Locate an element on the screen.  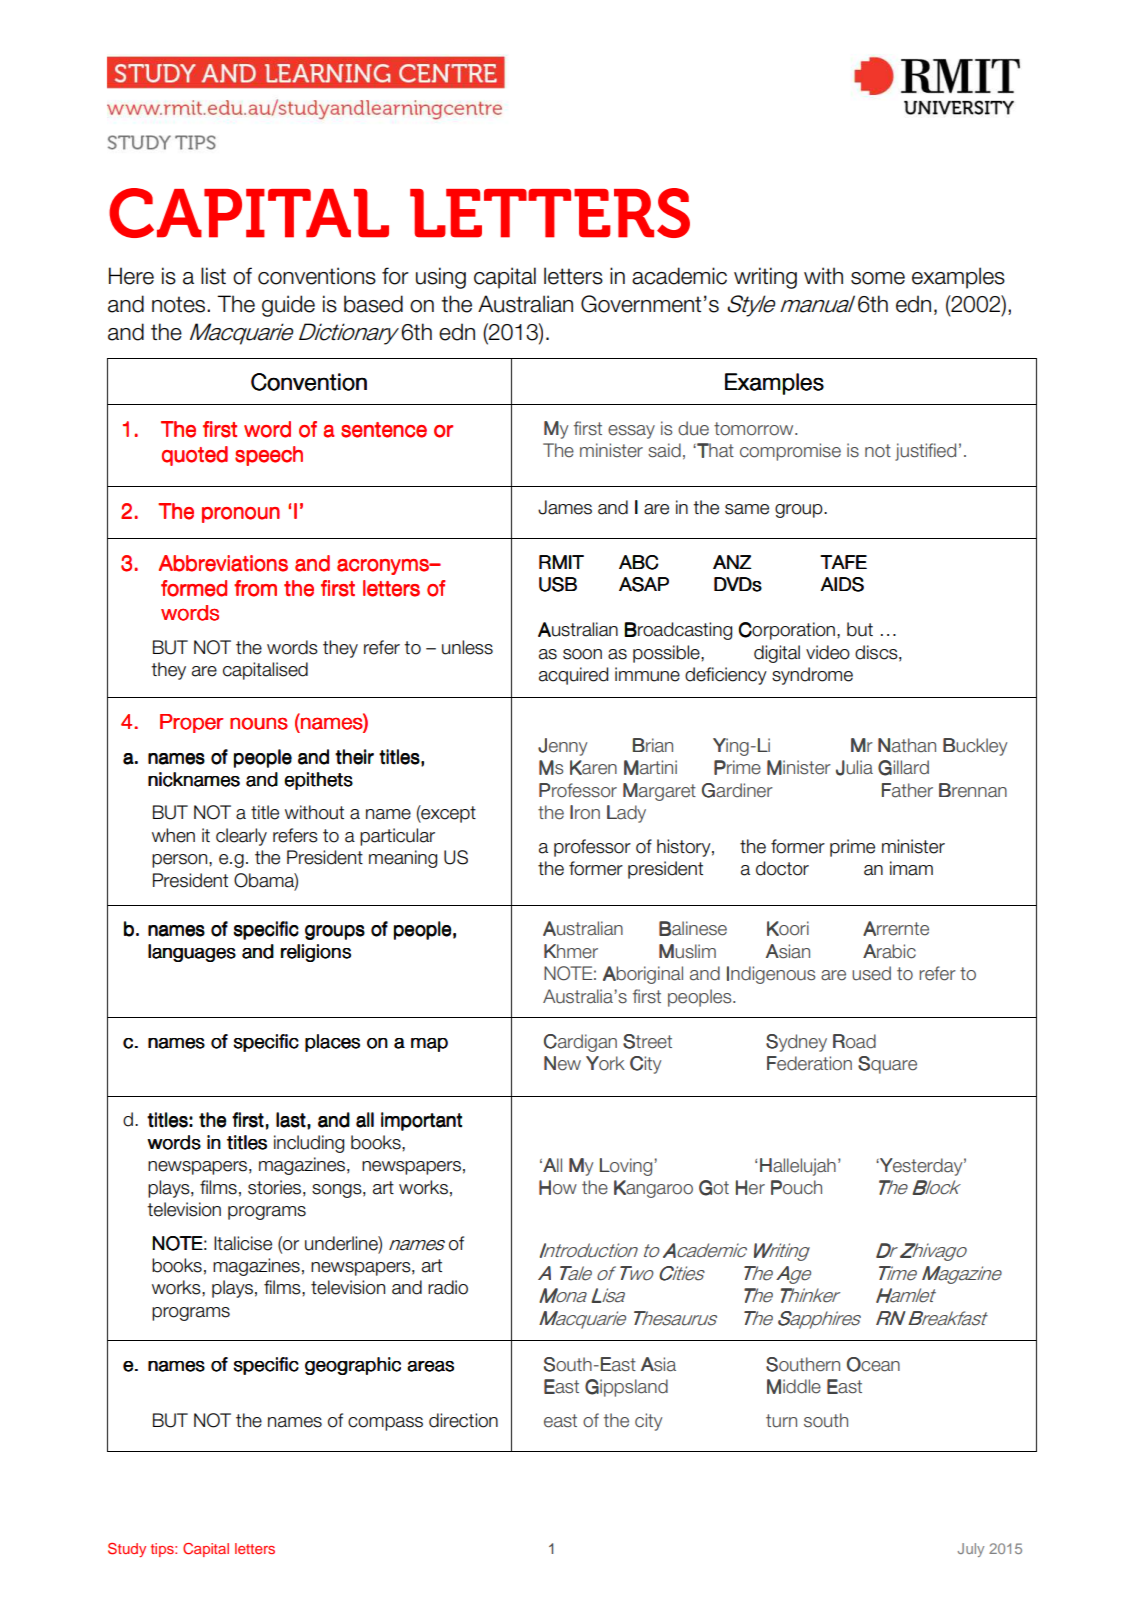
their is located at coordinates (354, 757).
